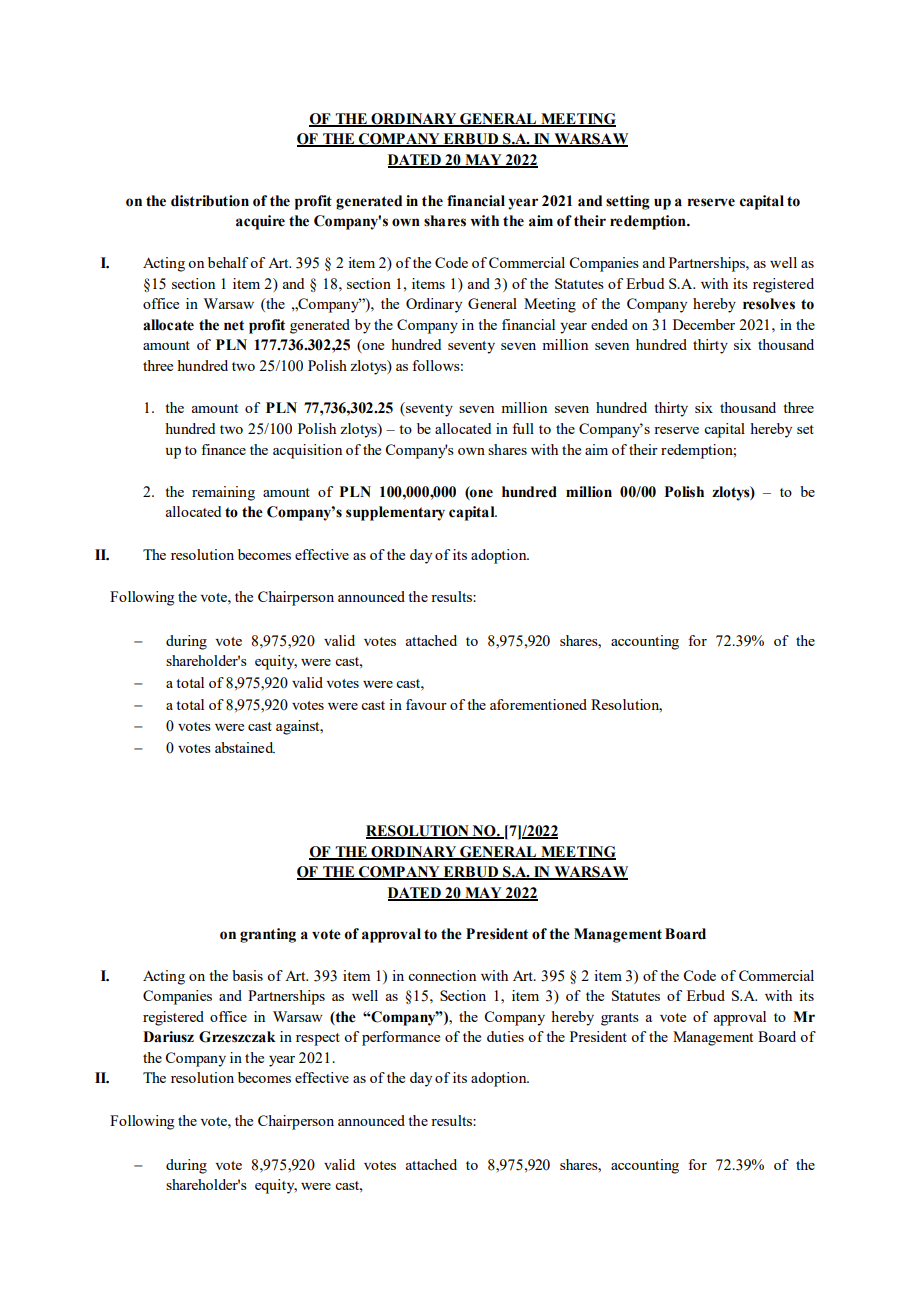  What do you see at coordinates (245, 747) in the screenshot?
I see `abstained` at bounding box center [245, 747].
